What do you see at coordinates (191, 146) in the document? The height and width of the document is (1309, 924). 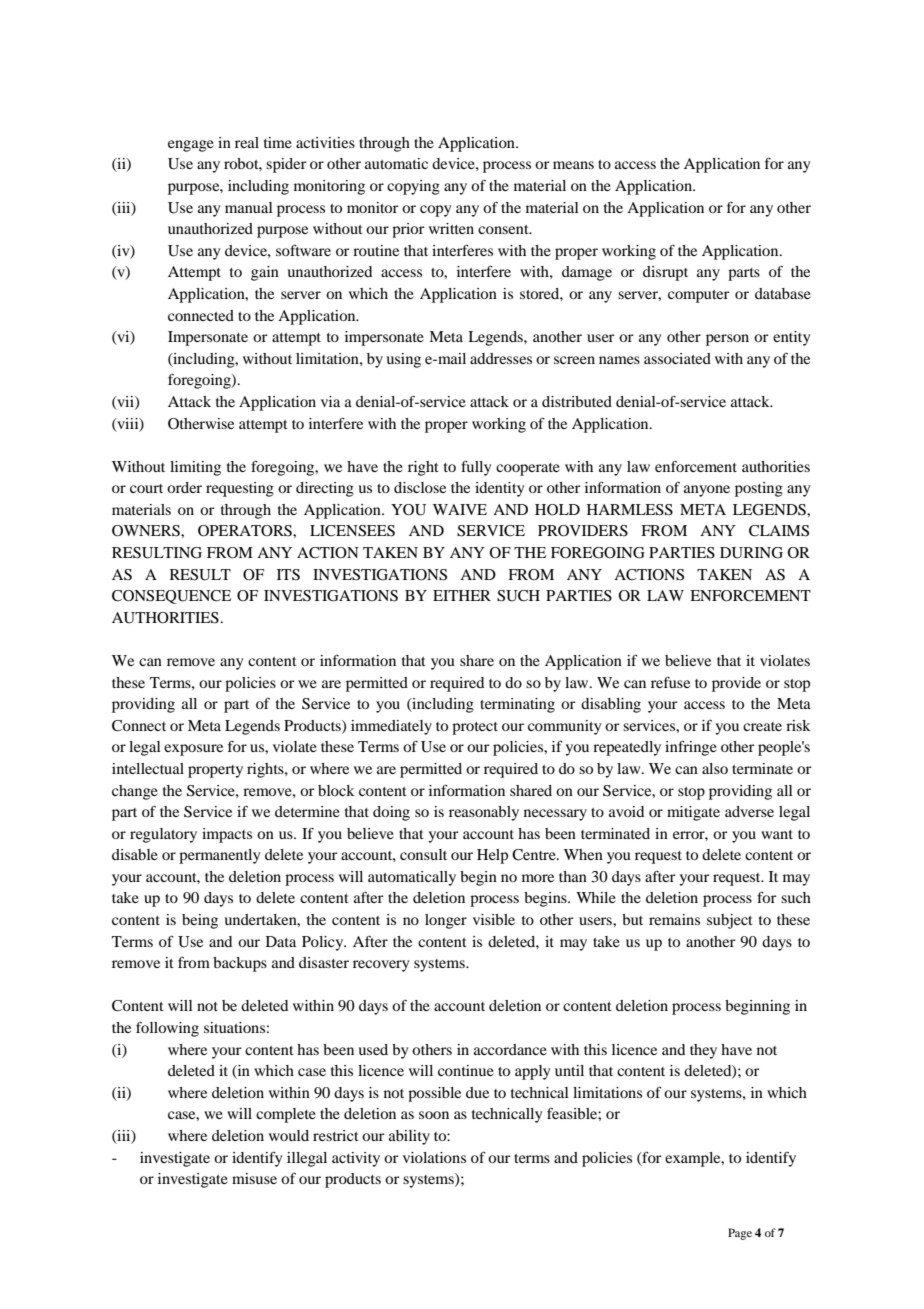 I see `engage` at bounding box center [191, 146].
